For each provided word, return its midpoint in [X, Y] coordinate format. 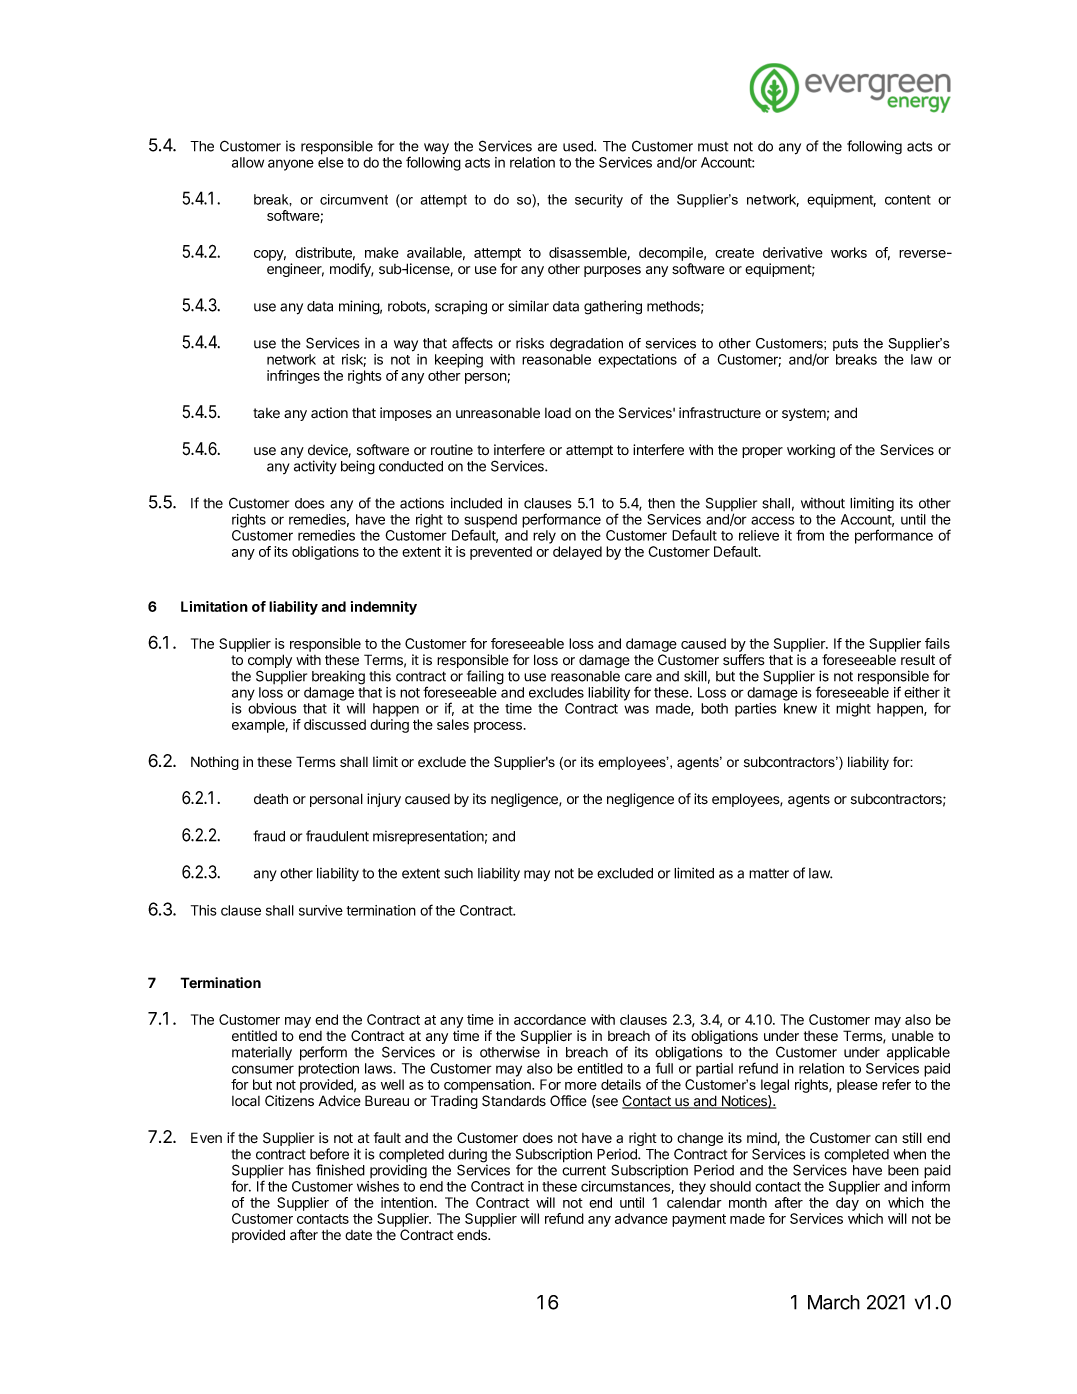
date [358, 1235]
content [908, 200]
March [834, 1302]
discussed [335, 724]
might [853, 710]
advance [641, 1218]
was [636, 709]
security [599, 201]
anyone [291, 165]
